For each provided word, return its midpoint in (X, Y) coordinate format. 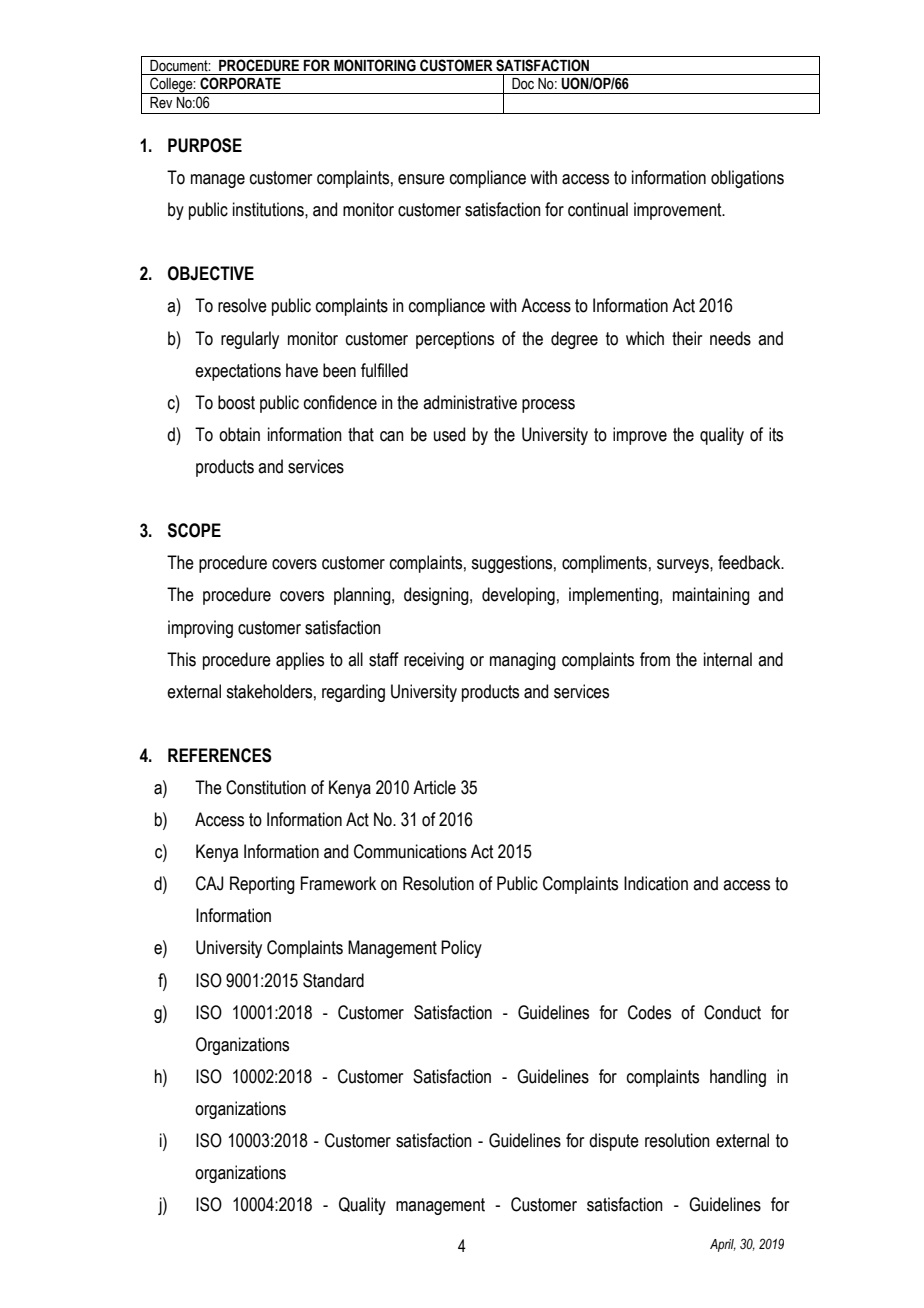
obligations (747, 179)
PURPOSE (205, 145)
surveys (684, 566)
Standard (333, 980)
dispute (614, 1142)
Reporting (262, 885)
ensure (421, 179)
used (449, 434)
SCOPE (194, 530)
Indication (656, 883)
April (723, 1245)
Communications (410, 851)
